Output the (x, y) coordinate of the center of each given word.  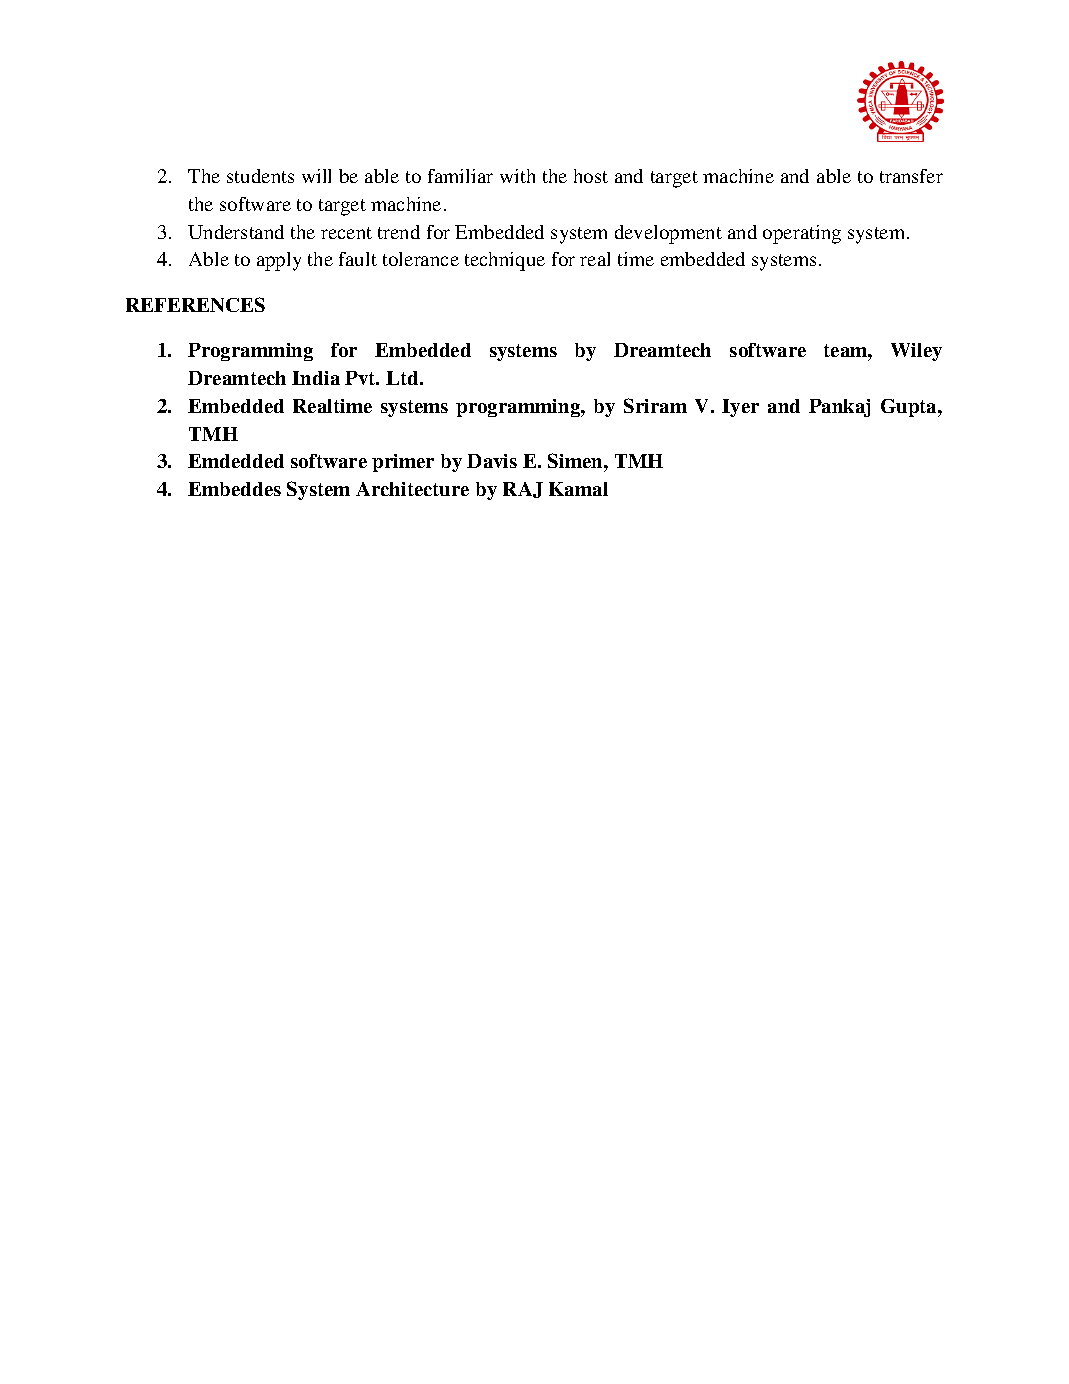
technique (505, 261)
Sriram (655, 405)
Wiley (916, 352)
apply (279, 261)
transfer (911, 176)
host (591, 176)
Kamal (578, 489)
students (260, 176)
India (316, 378)
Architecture (412, 489)
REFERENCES (195, 304)
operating (802, 234)
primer (403, 463)
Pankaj (839, 408)
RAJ (523, 490)
